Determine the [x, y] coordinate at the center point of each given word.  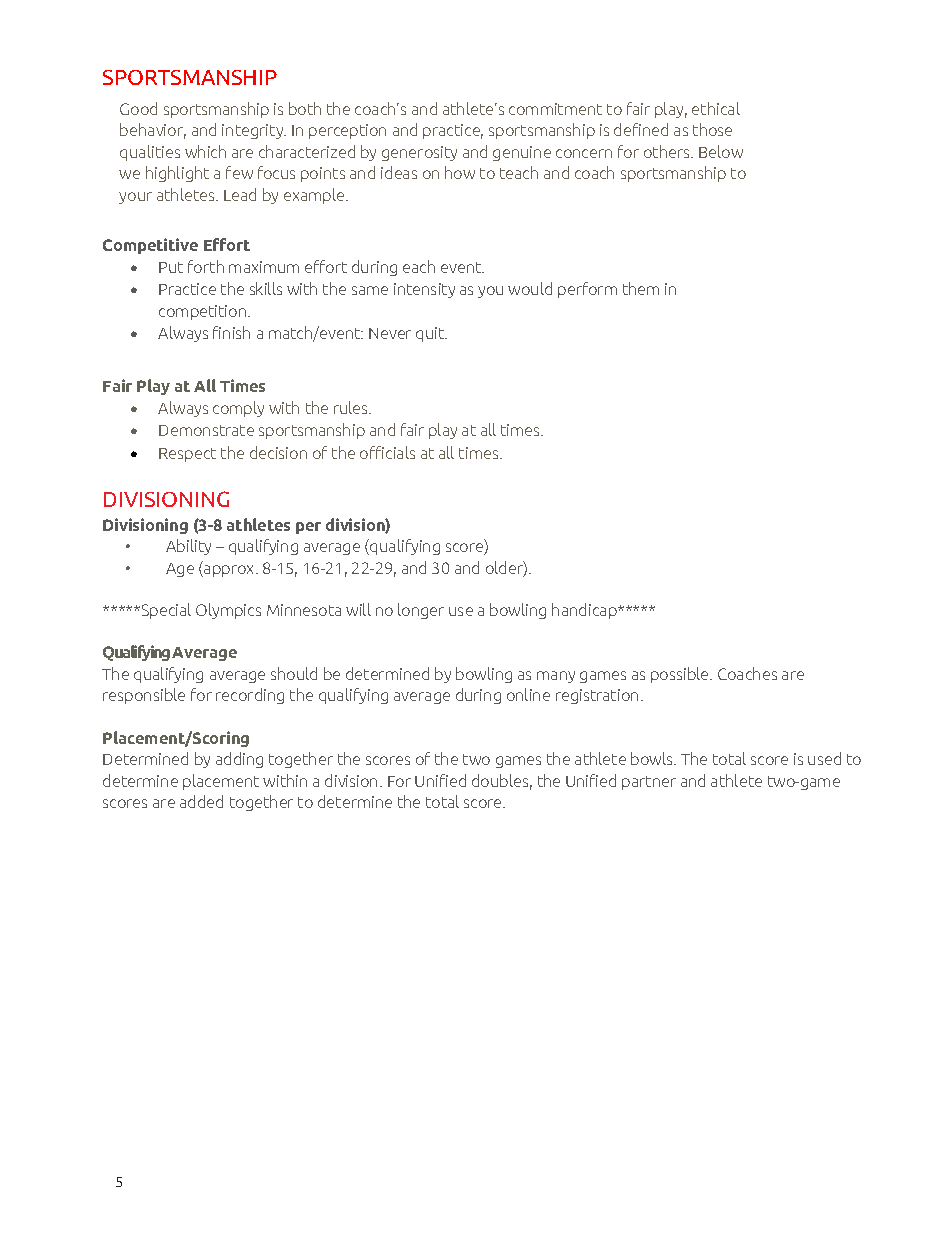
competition [204, 312]
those [712, 129]
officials [387, 452]
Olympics [228, 611]
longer [421, 611]
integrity [254, 131]
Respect [187, 455]
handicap [585, 611]
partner [649, 783]
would [530, 288]
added [201, 801]
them [641, 288]
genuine [522, 153]
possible [681, 675]
